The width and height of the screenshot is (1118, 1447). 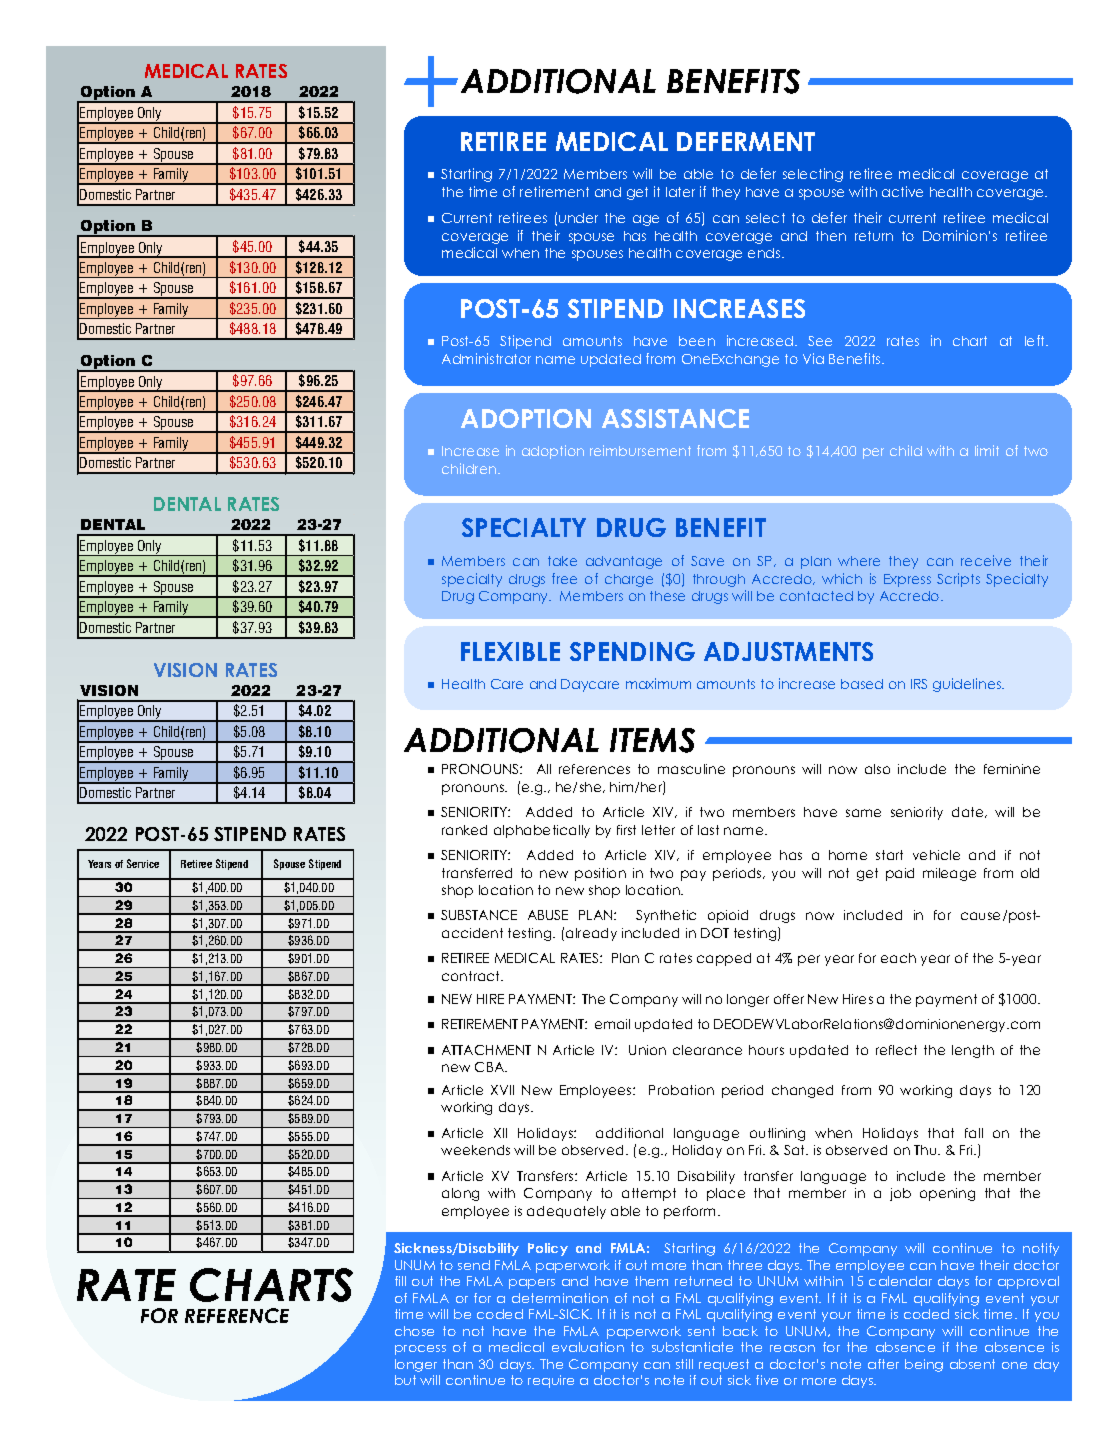 I want to click on also, so click(x=877, y=769).
